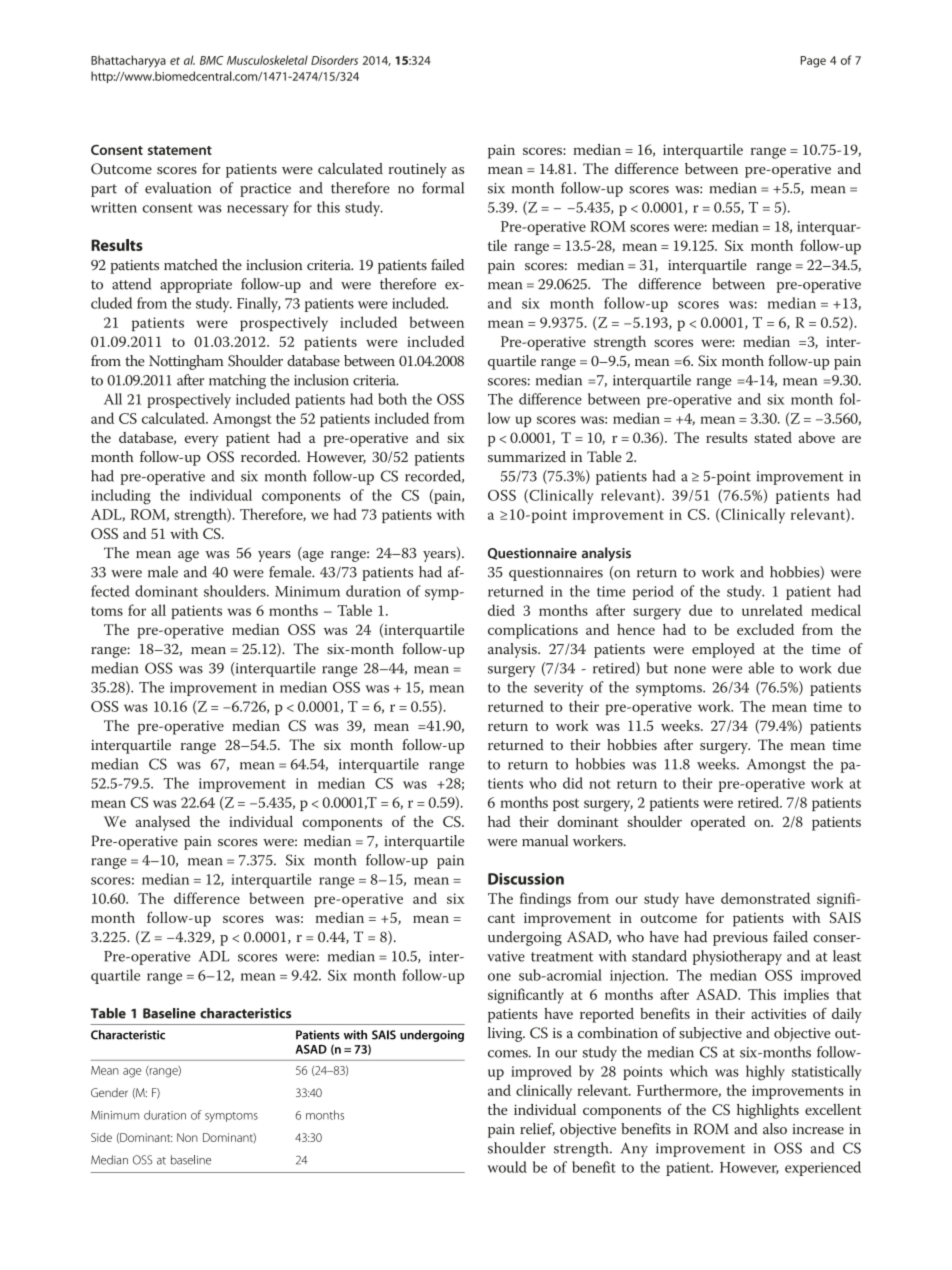 This screenshot has width=952, height=1270. Describe the element at coordinates (121, 497) in the screenshot. I see `including` at that location.
